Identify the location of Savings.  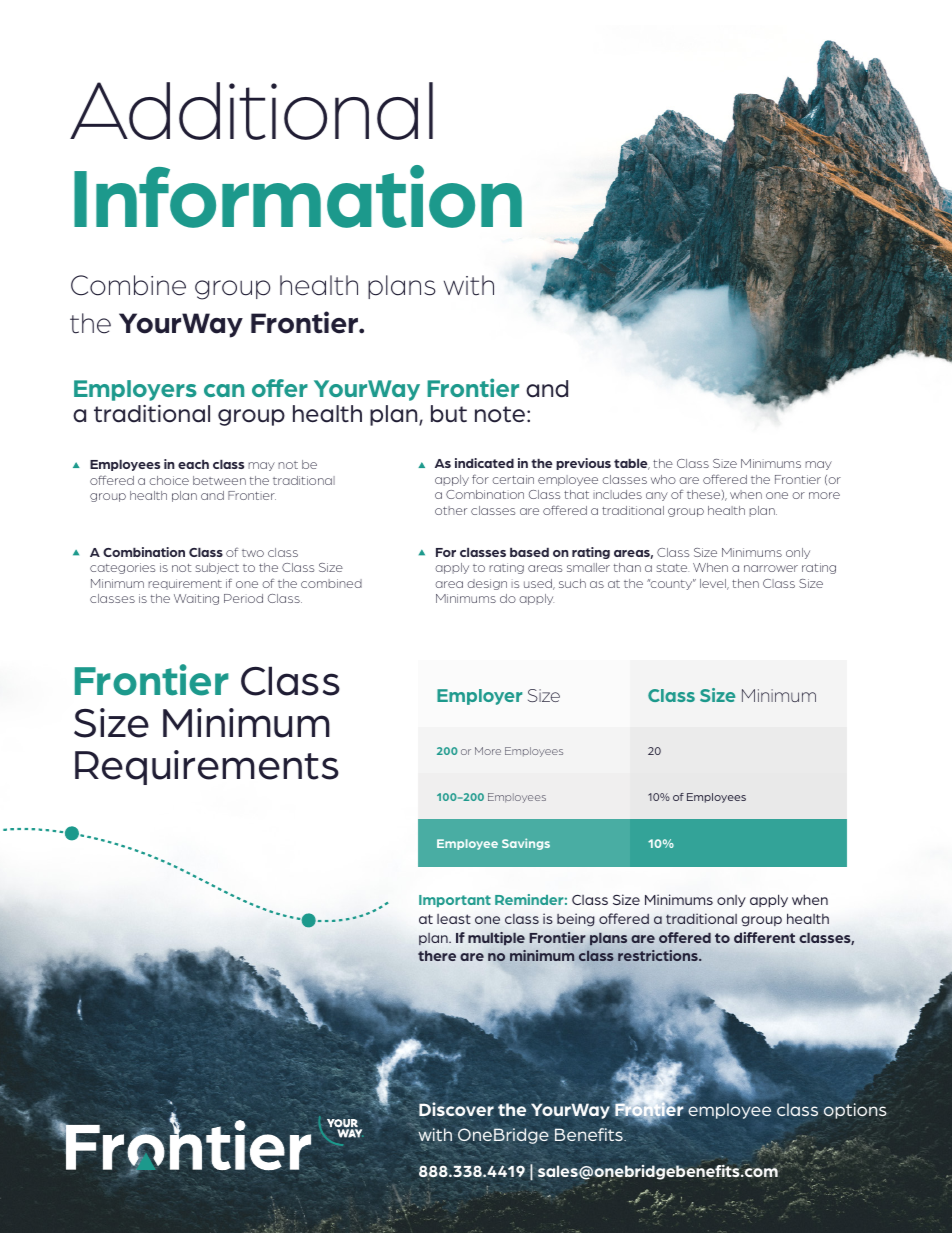
(526, 844).
